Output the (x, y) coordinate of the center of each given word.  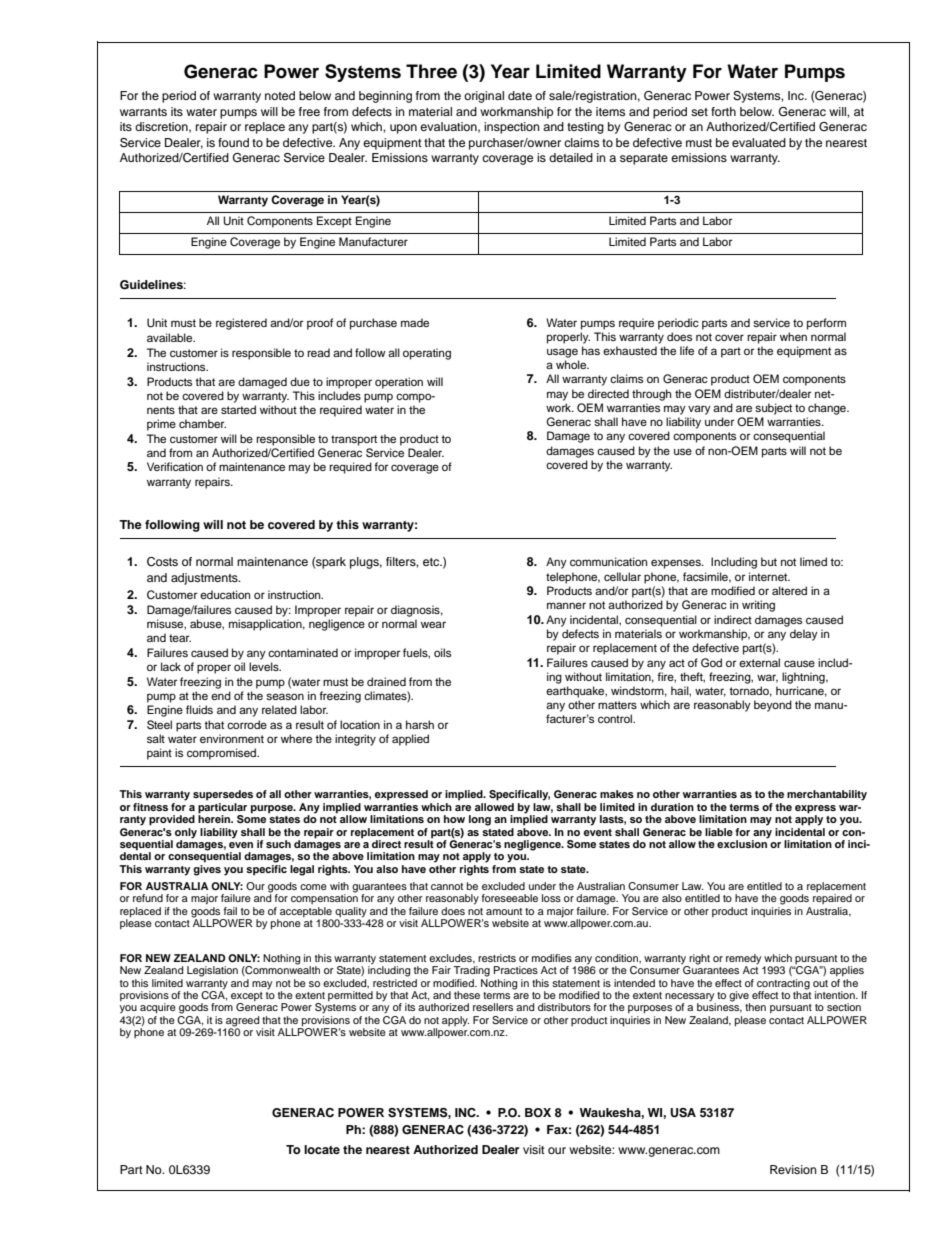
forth (723, 111)
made (415, 322)
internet (769, 576)
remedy (743, 959)
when (793, 336)
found (233, 142)
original (484, 97)
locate (322, 1149)
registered (241, 324)
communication (608, 561)
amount (504, 911)
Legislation (212, 971)
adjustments (205, 579)
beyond (773, 706)
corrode (247, 724)
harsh (420, 724)
